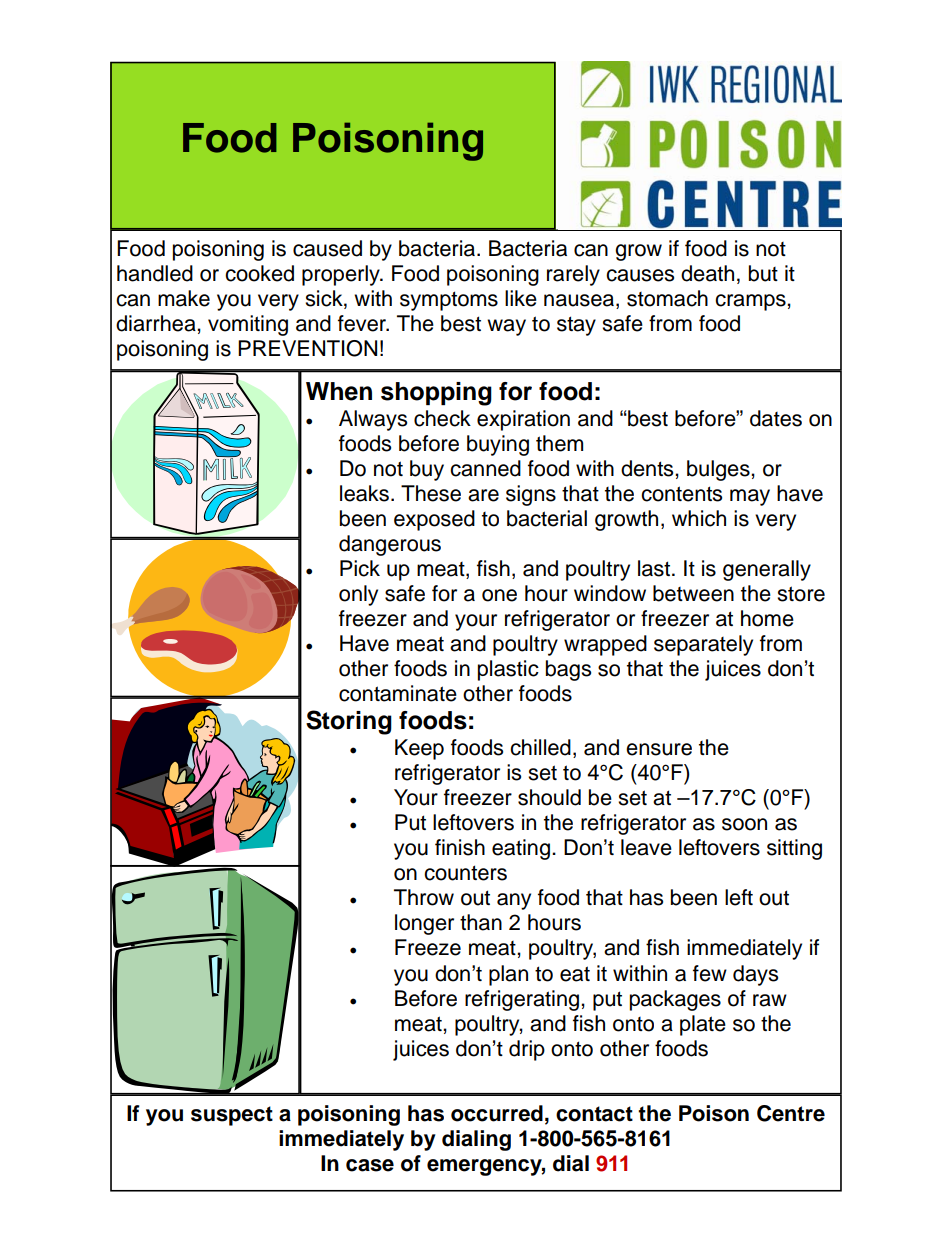  I want to click on few, so click(710, 973).
